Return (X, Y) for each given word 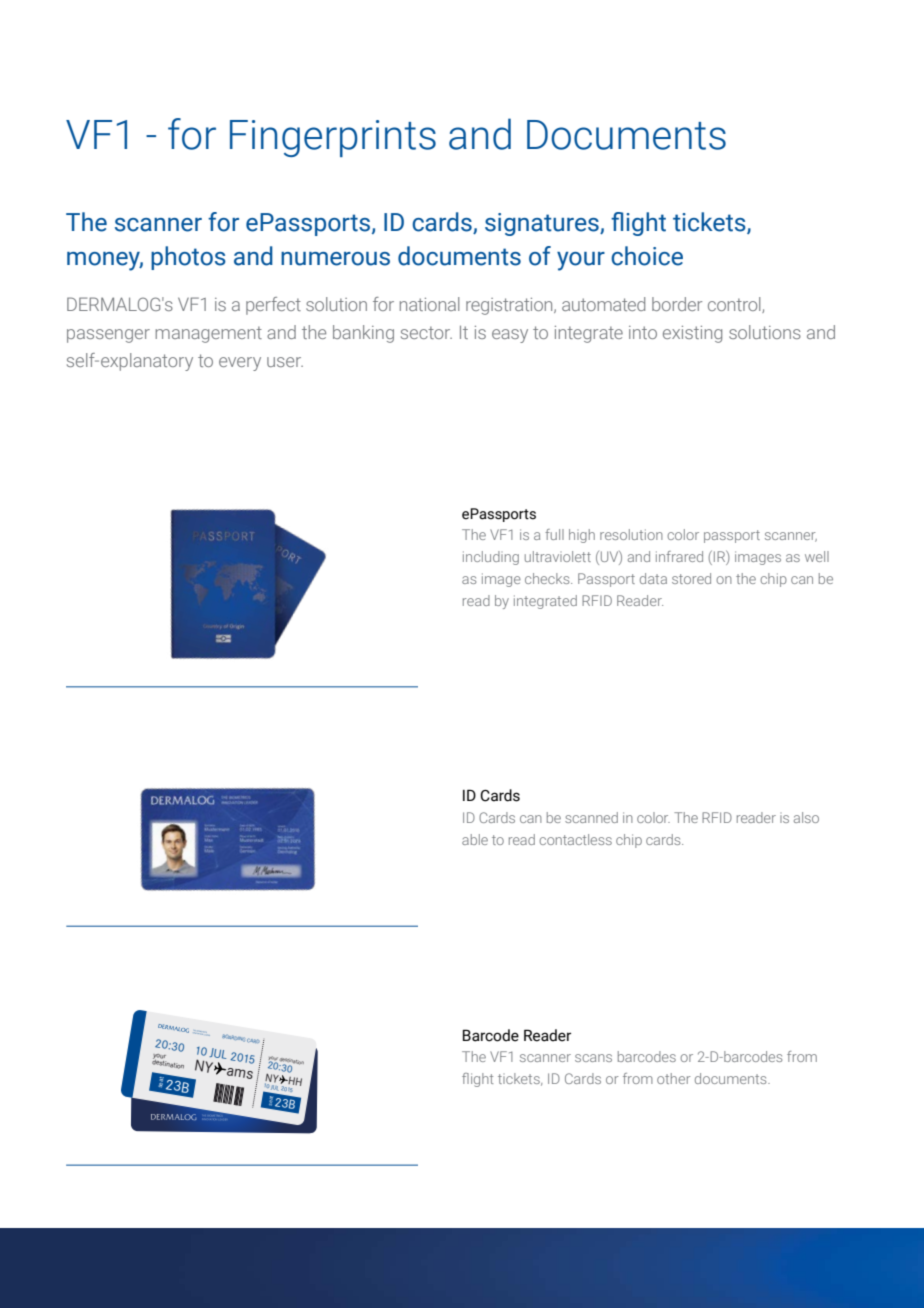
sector (426, 332)
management (208, 334)
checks (548, 578)
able (475, 839)
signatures (543, 224)
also (806, 817)
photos (188, 258)
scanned (591, 817)
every (240, 364)
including (491, 558)
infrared (679, 556)
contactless (575, 839)
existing (692, 334)
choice (647, 256)
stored (691, 578)
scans (593, 1058)
